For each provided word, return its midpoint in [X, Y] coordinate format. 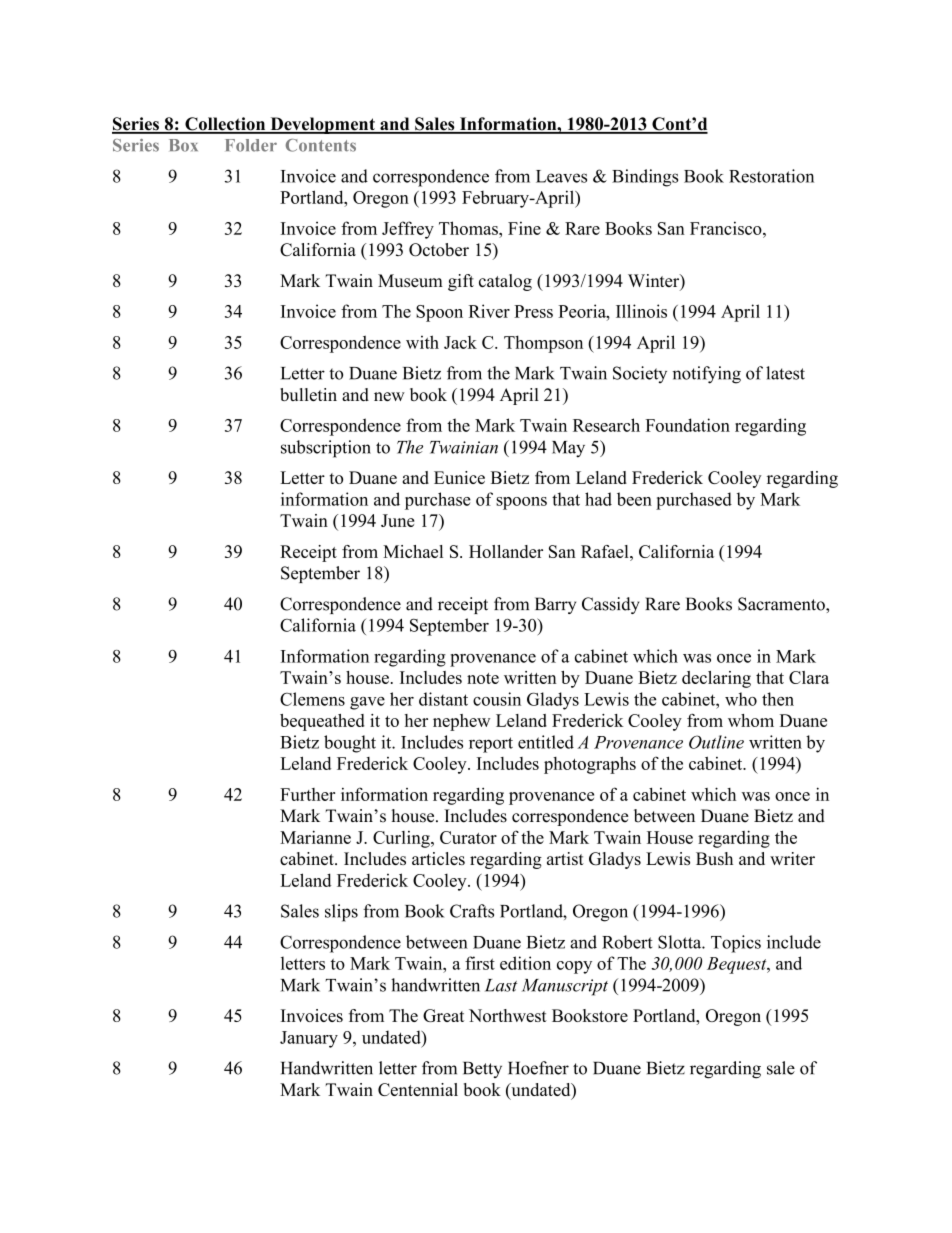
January [309, 1039]
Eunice [459, 477]
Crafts [472, 911]
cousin [497, 699]
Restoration [771, 176]
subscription [326, 449]
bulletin [308, 394]
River [489, 311]
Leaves [561, 176]
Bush [714, 858]
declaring [716, 679]
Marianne [315, 837]
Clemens [312, 699]
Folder [251, 145]
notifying [707, 375]
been [634, 499]
